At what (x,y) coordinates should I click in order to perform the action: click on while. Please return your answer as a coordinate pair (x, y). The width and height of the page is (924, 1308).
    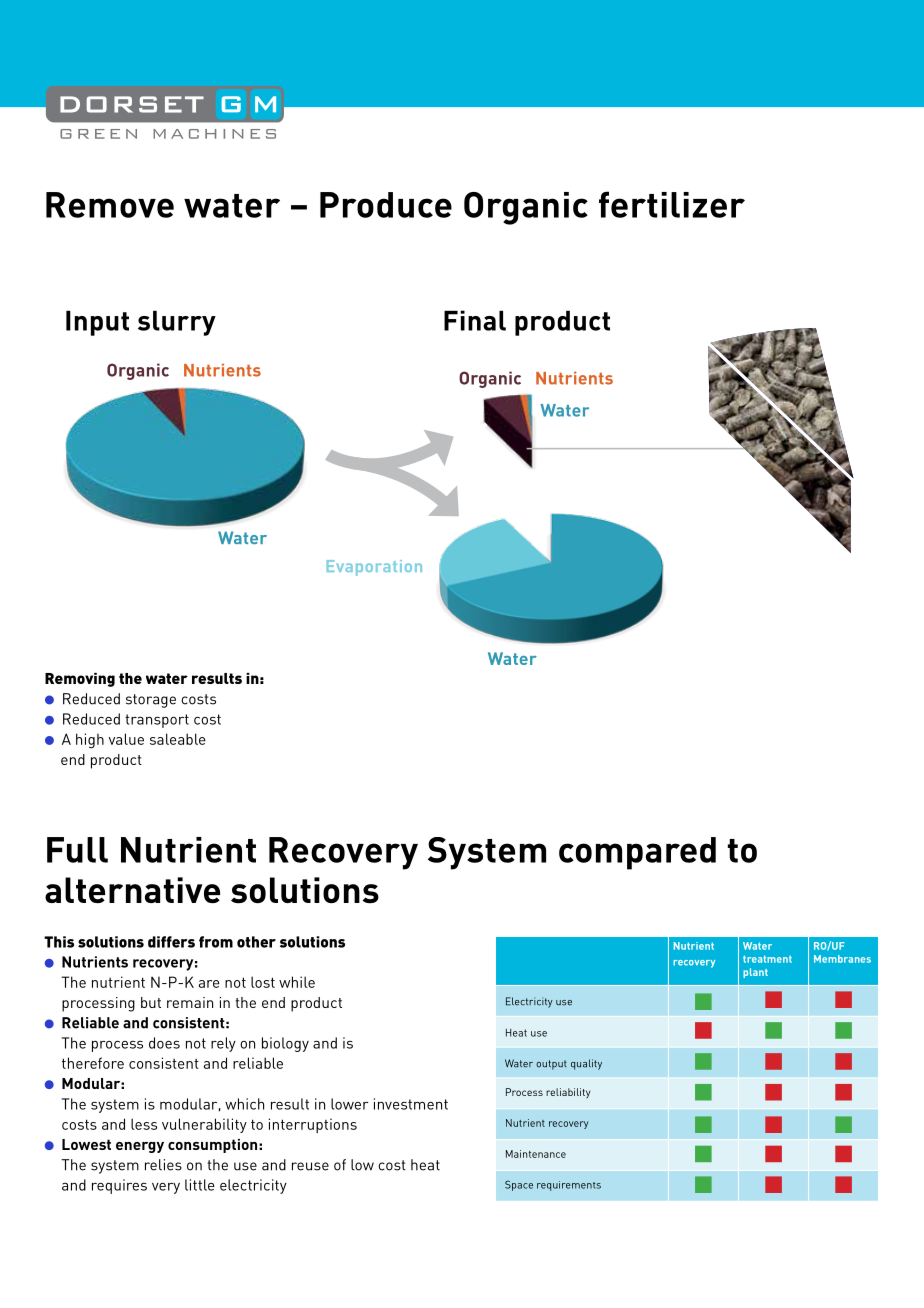
    Looking at the image, I should click on (297, 982).
